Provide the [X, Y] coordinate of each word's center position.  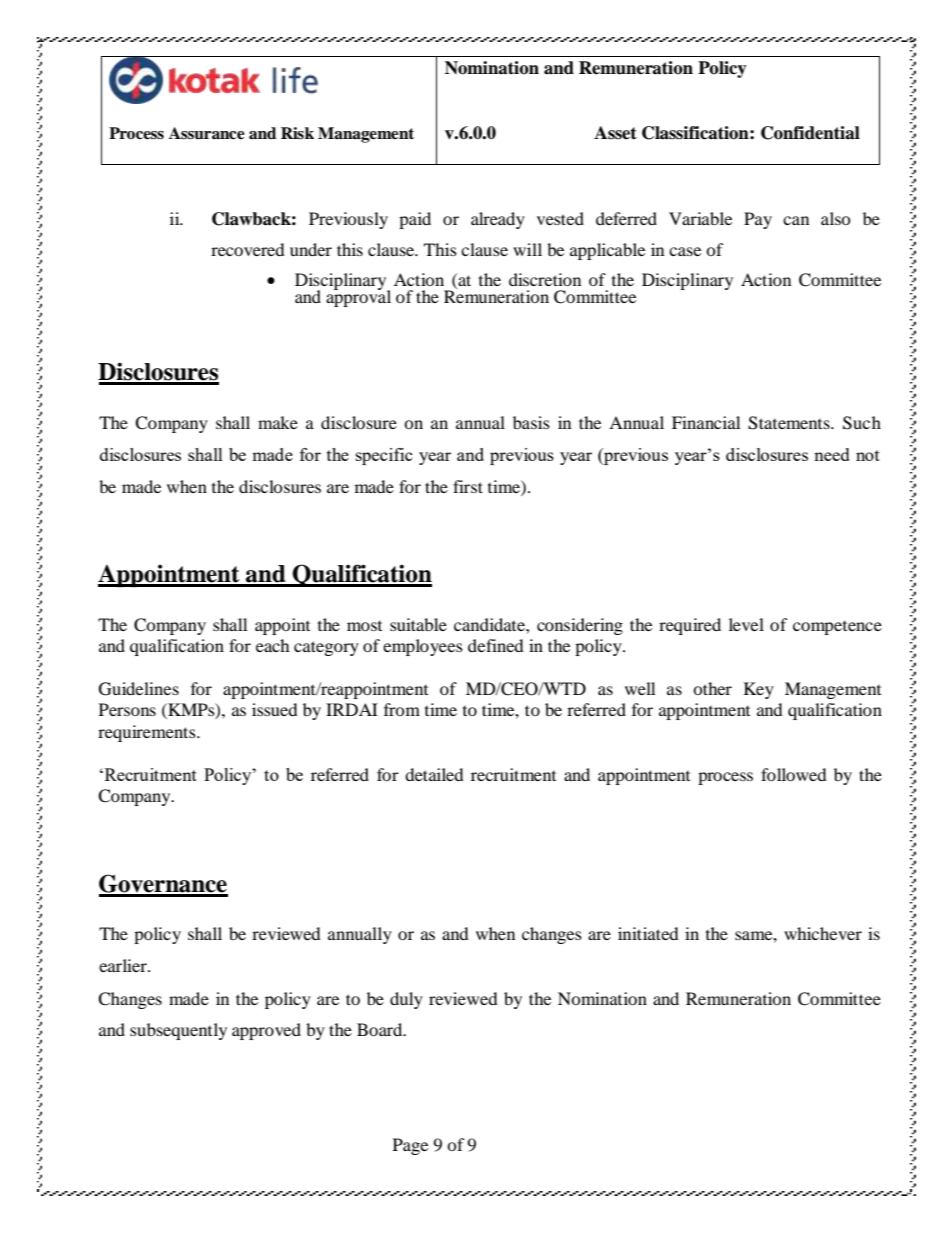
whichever [823, 933]
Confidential [810, 133]
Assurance [207, 133]
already [498, 220]
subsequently [178, 1031]
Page [410, 1146]
